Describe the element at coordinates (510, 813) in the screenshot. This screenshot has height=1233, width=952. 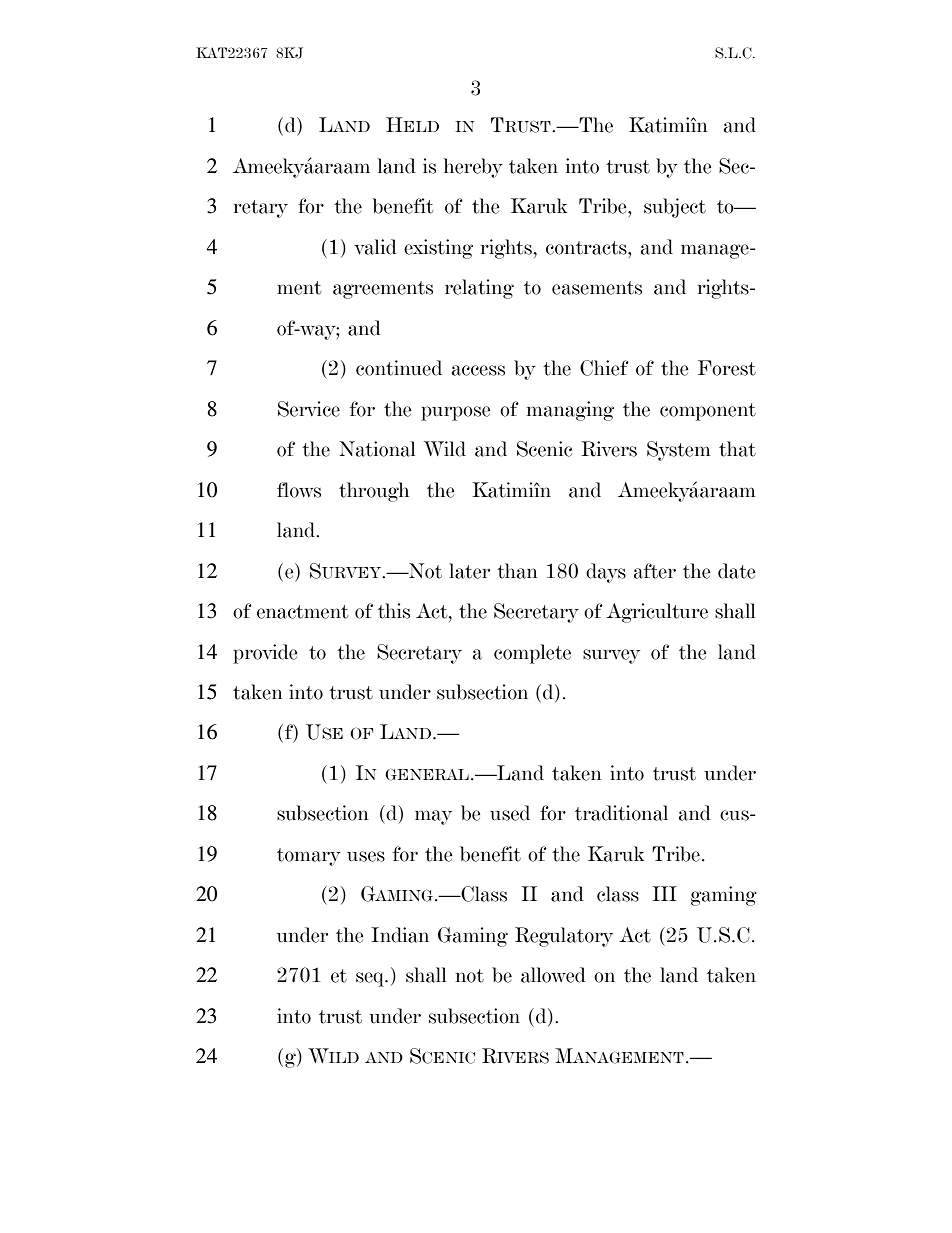
I see `used` at that location.
